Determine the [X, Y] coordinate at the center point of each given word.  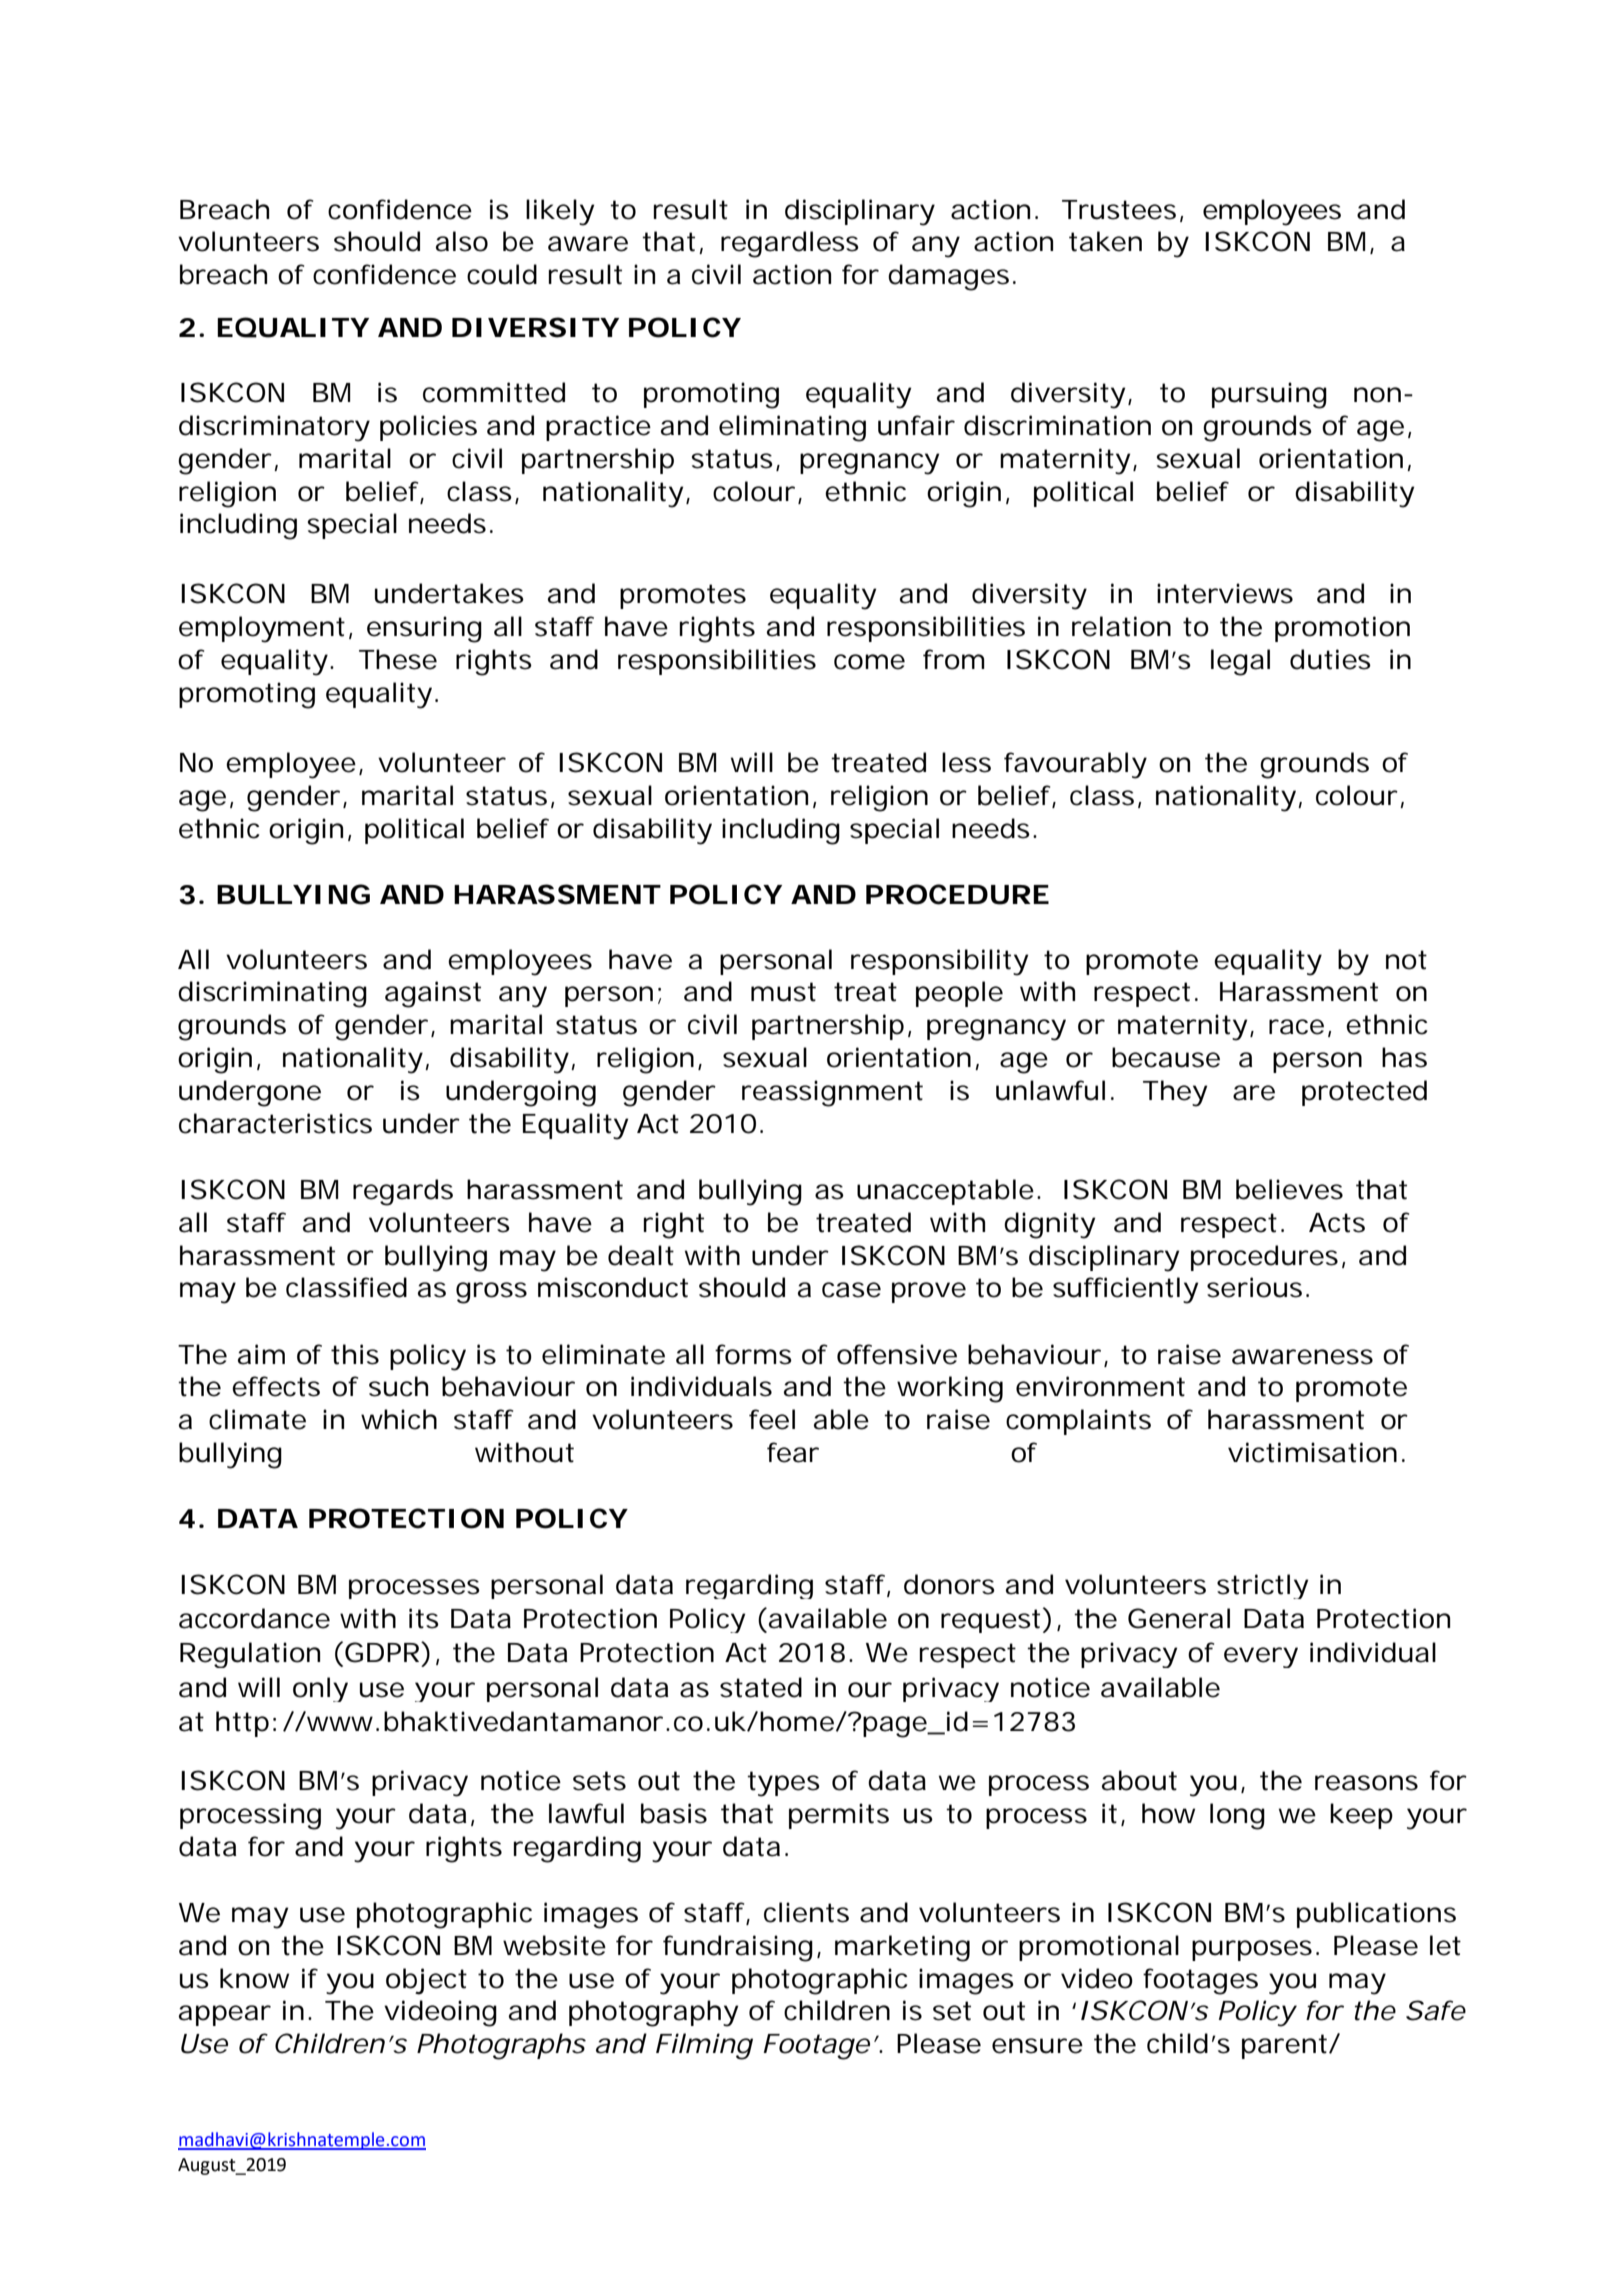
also [462, 241]
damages [951, 277]
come [869, 662]
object [426, 1981]
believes [1289, 1189]
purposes [1255, 1950]
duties [1330, 659]
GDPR [384, 1652]
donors [949, 1584]
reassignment [832, 1093]
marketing [902, 1948]
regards [403, 1192]
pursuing [1269, 395]
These [398, 659]
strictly [1262, 1586]
